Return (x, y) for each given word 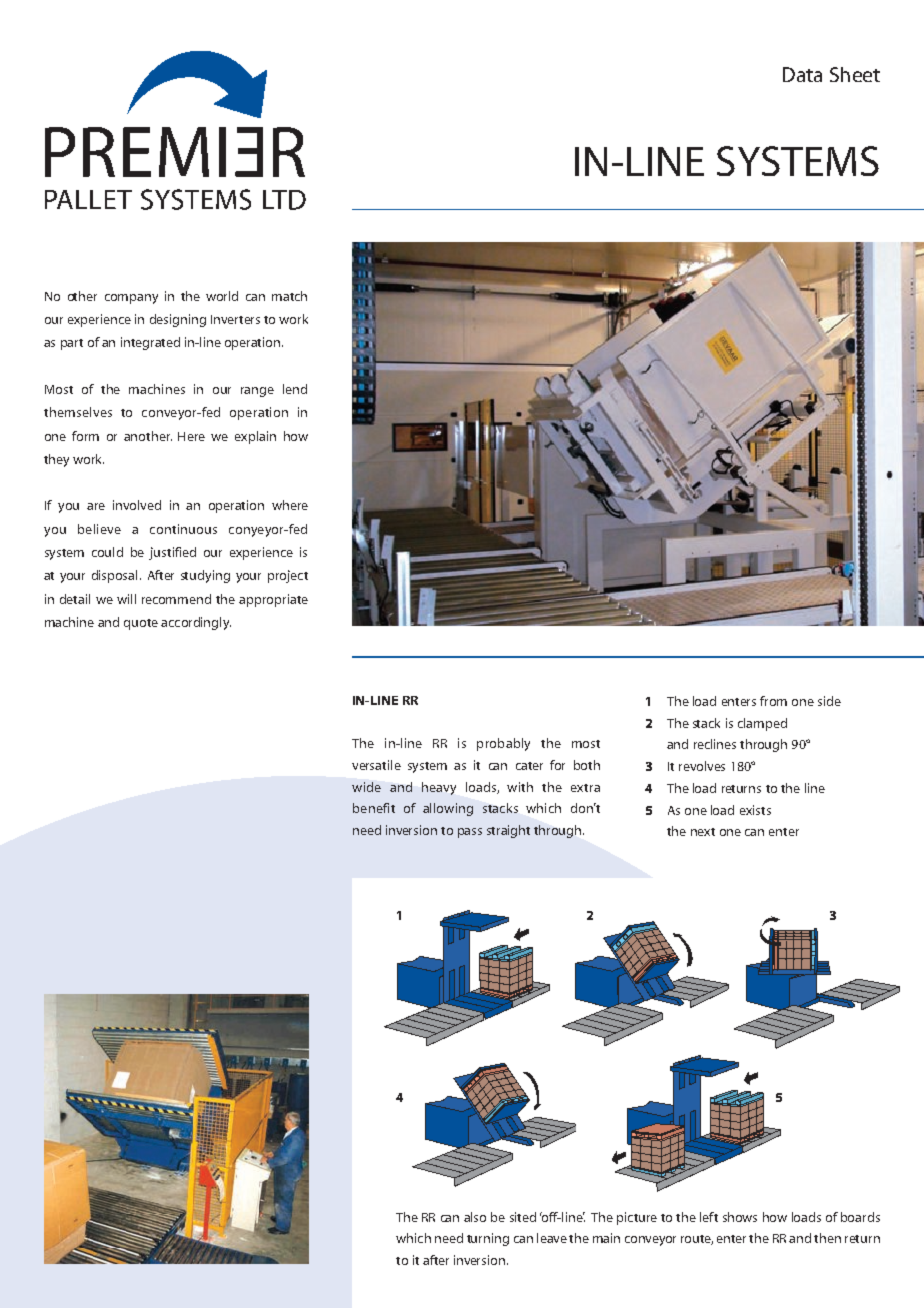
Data (802, 74)
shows (740, 1217)
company (131, 299)
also (475, 1217)
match (289, 296)
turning (488, 1239)
